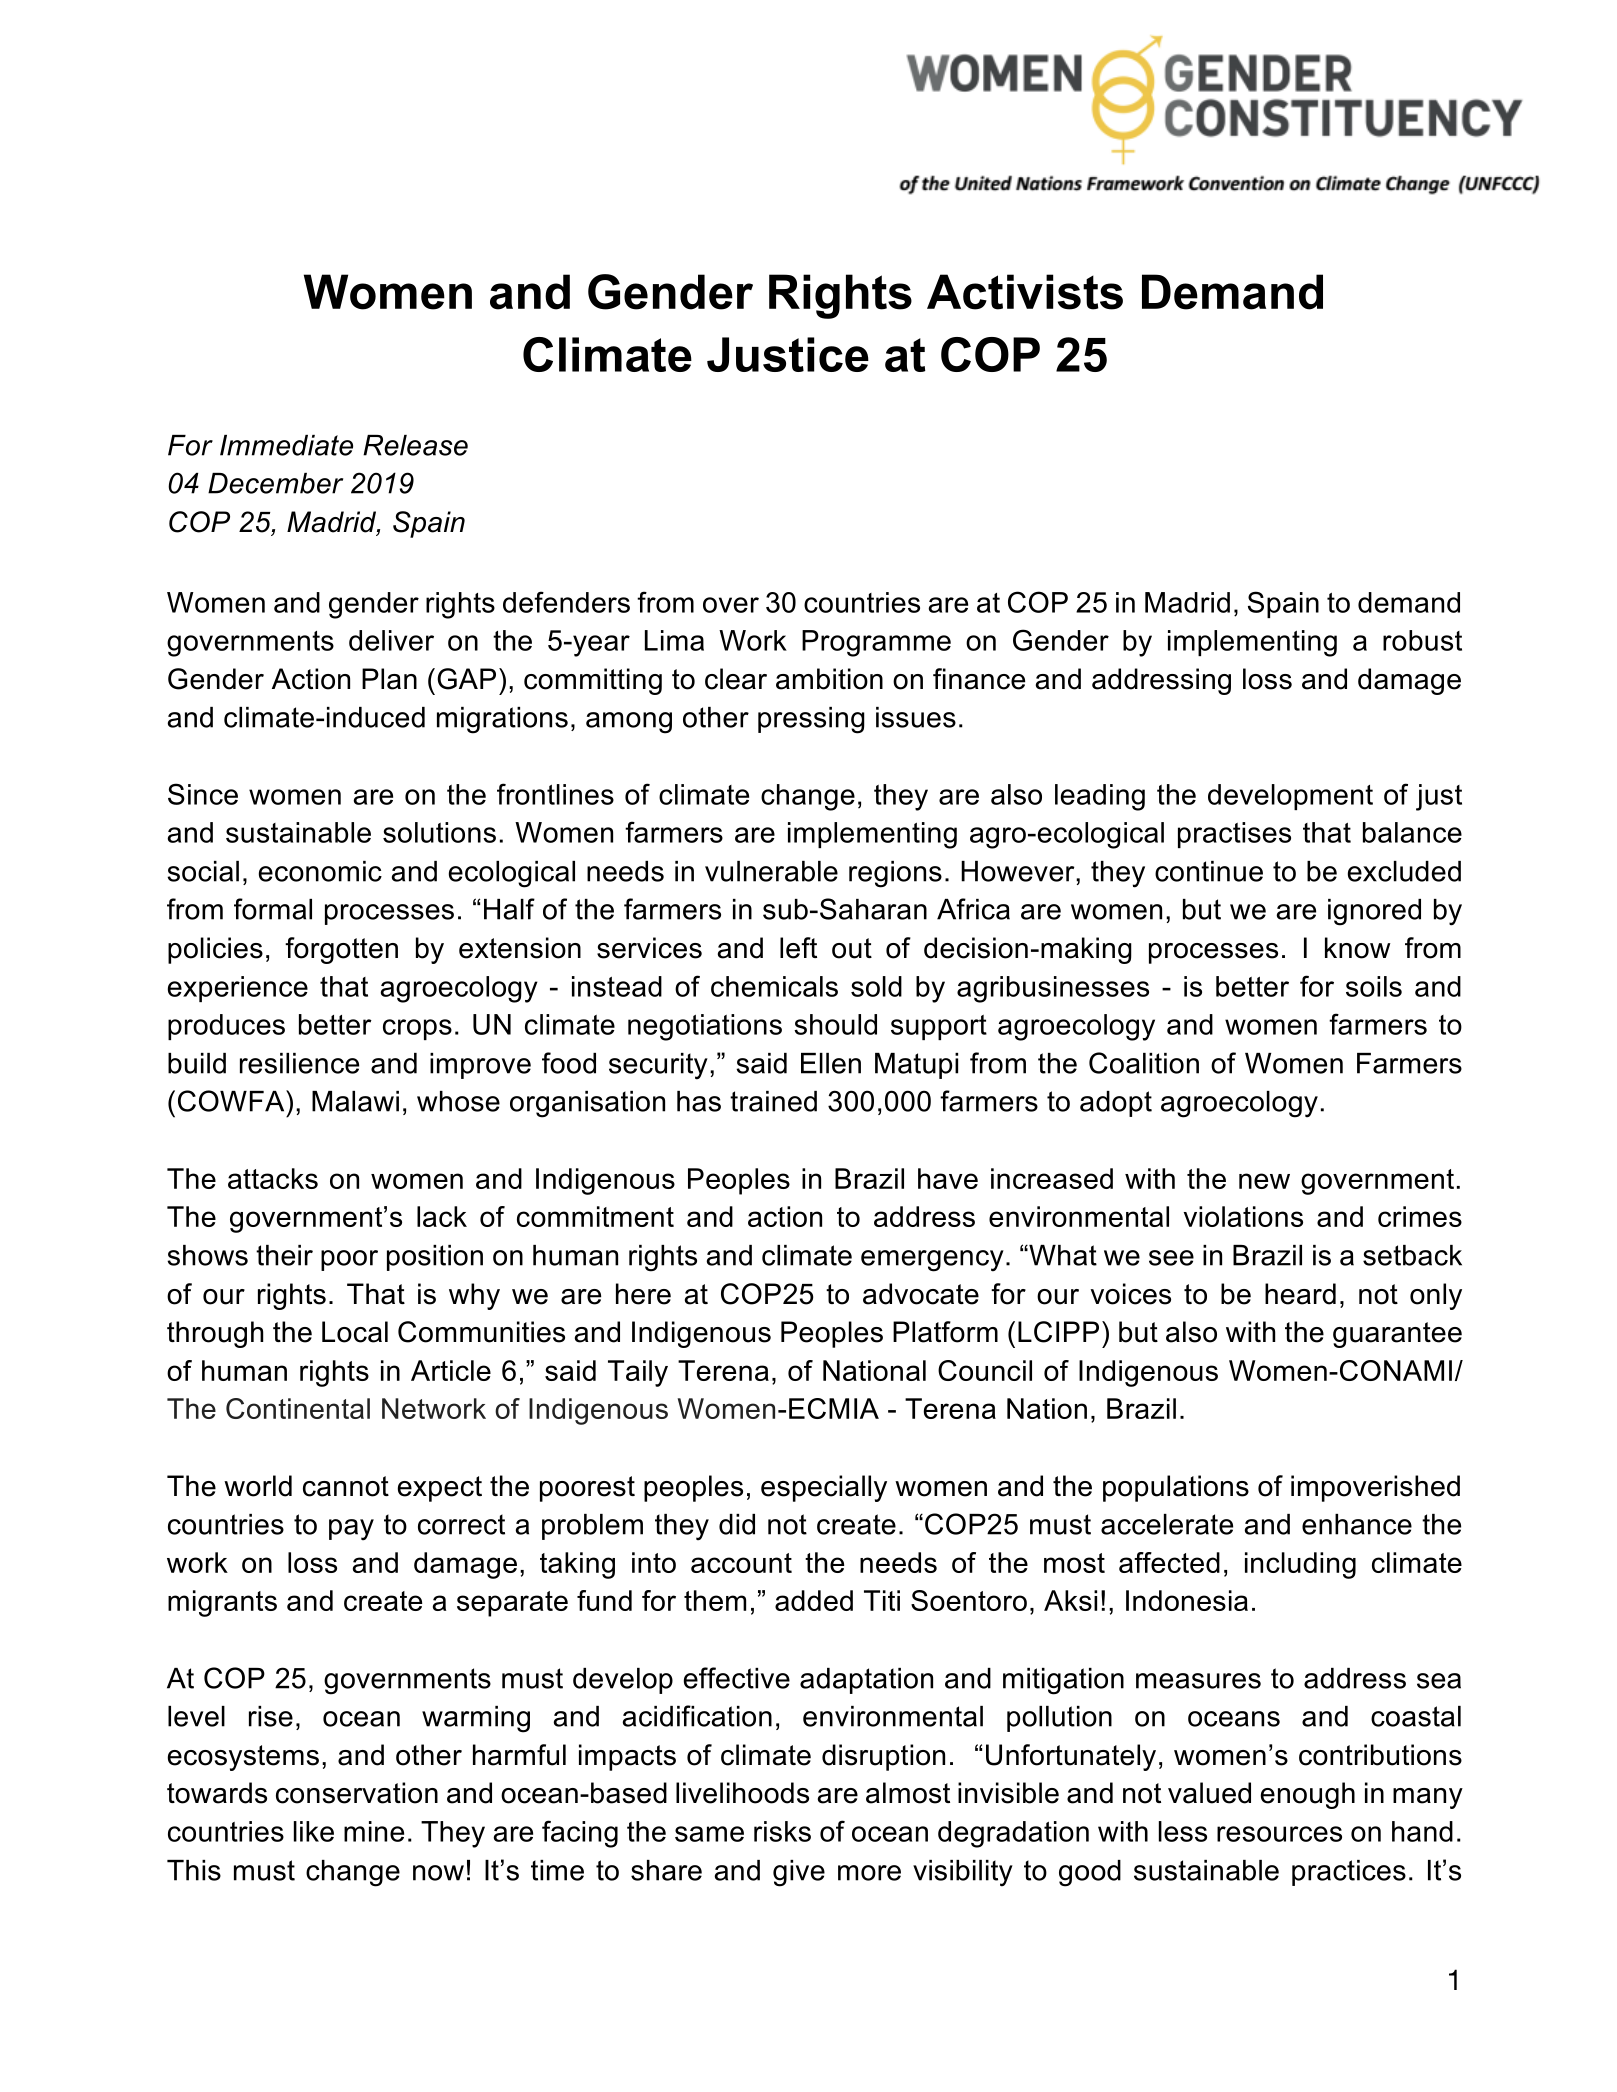 This document has height=2092, width=1617. What do you see at coordinates (286, 445) in the document?
I see `Immediate` at bounding box center [286, 445].
